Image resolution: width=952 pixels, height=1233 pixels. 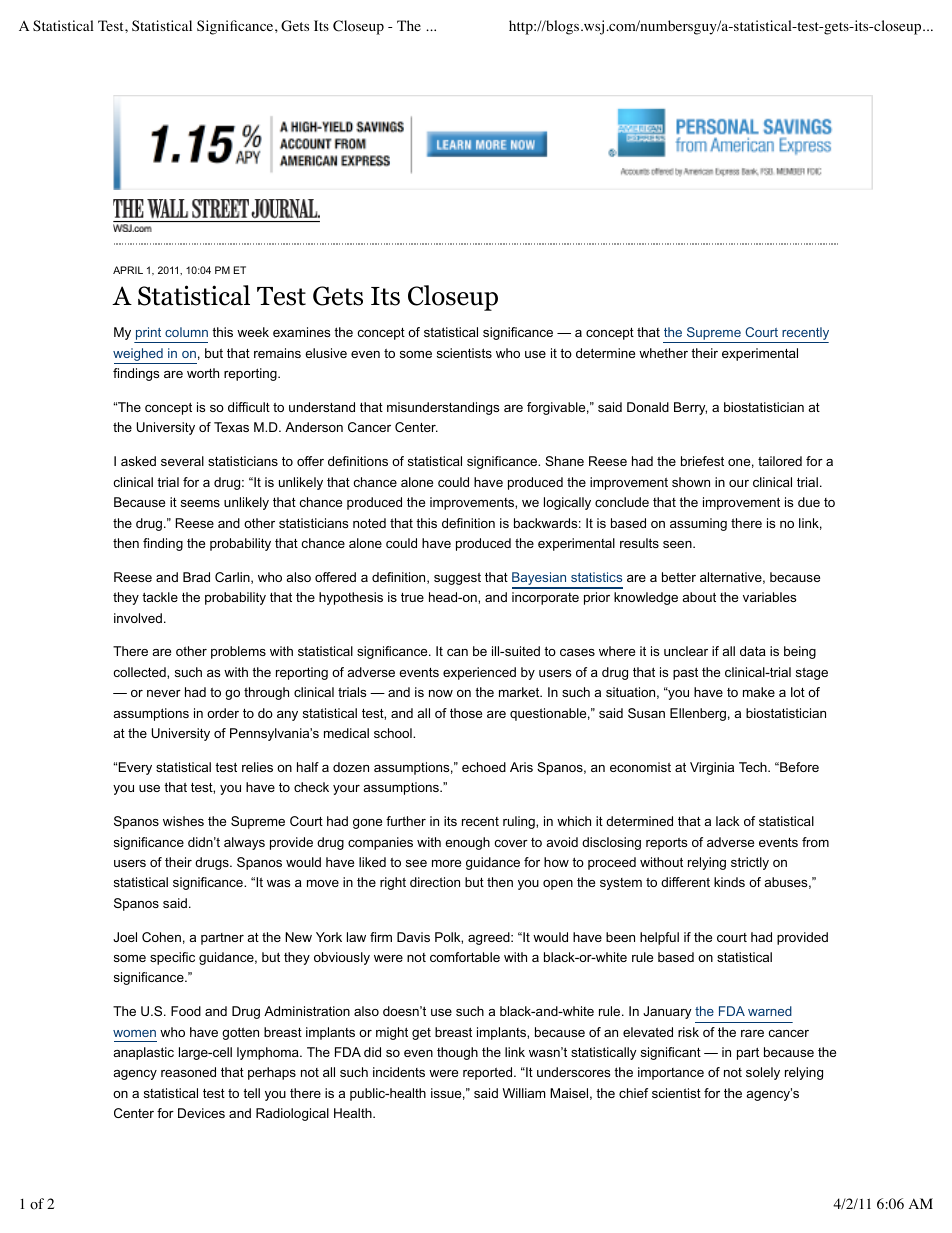 I want to click on seen, so click(x=678, y=544).
